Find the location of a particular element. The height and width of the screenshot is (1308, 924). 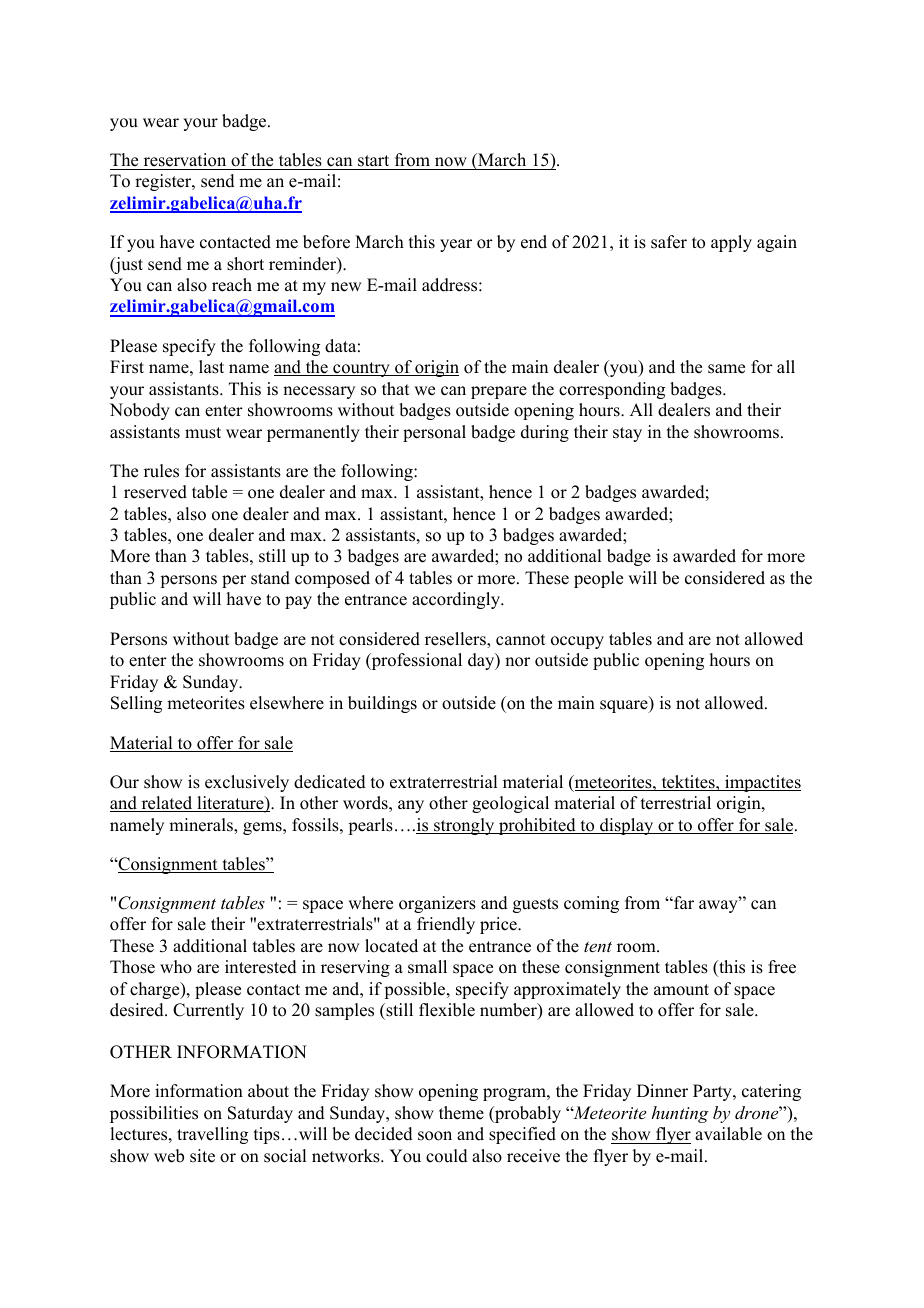

travelling is located at coordinates (212, 1135).
